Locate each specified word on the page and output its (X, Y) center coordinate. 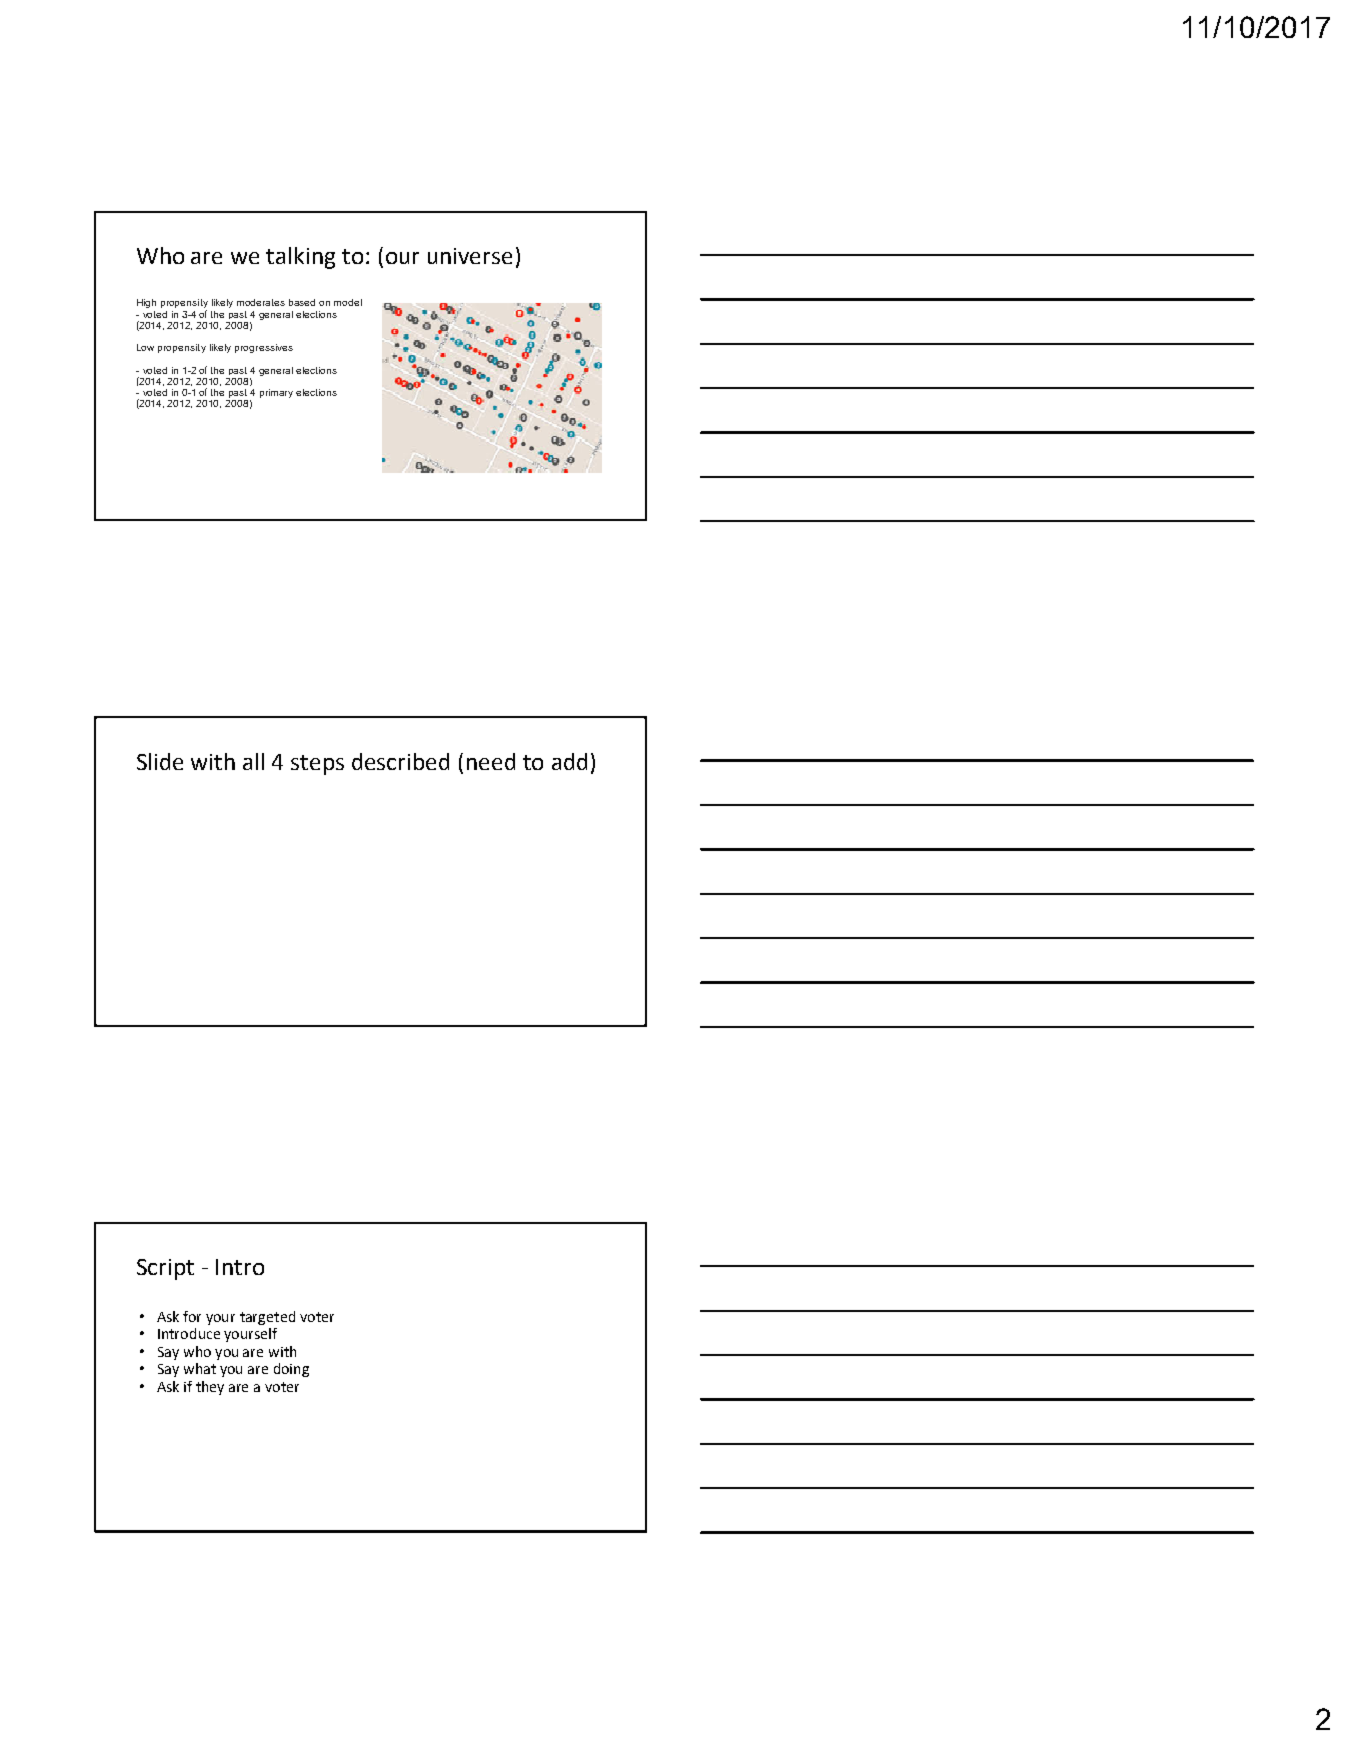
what (200, 1368)
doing (291, 1370)
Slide (160, 761)
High (146, 303)
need (491, 761)
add (569, 761)
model (348, 302)
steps (317, 765)
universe (470, 256)
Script (165, 1269)
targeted (267, 1318)
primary (276, 393)
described (400, 761)
